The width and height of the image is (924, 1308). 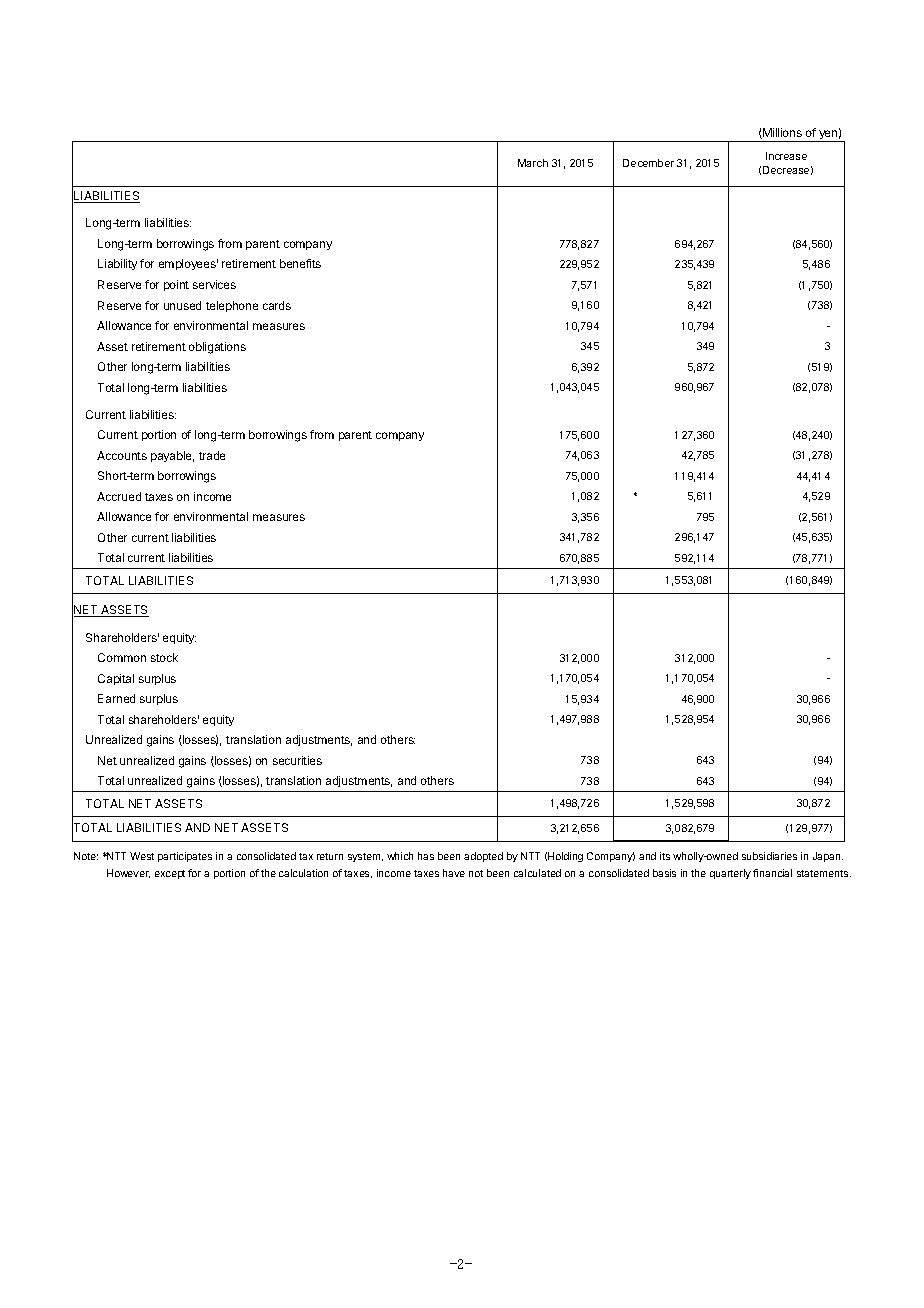 What do you see at coordinates (117, 264) in the image?
I see `Liability` at bounding box center [117, 264].
